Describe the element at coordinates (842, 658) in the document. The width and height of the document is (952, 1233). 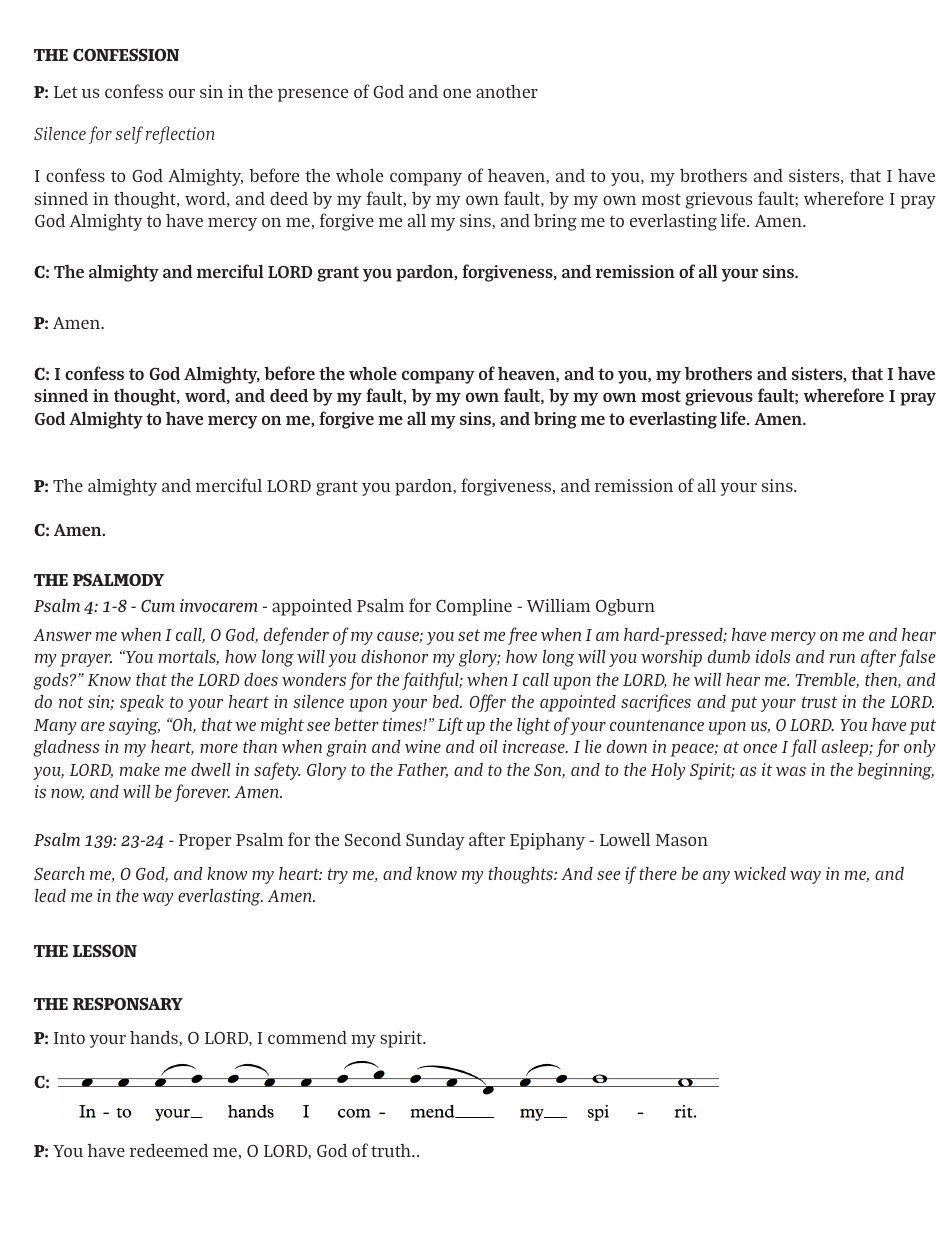
I see `run` at that location.
